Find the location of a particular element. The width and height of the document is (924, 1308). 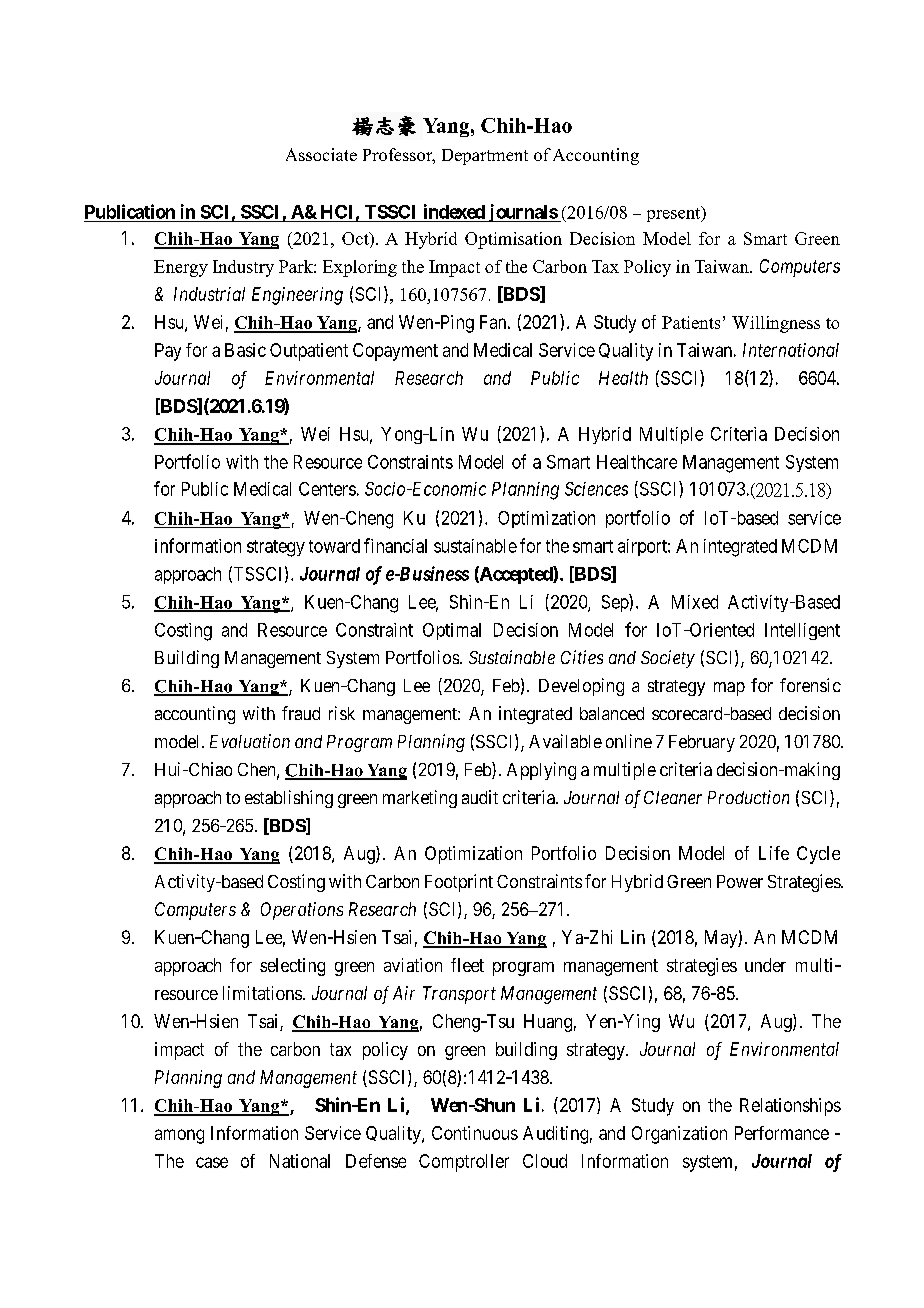

Willingness is located at coordinates (776, 324).
